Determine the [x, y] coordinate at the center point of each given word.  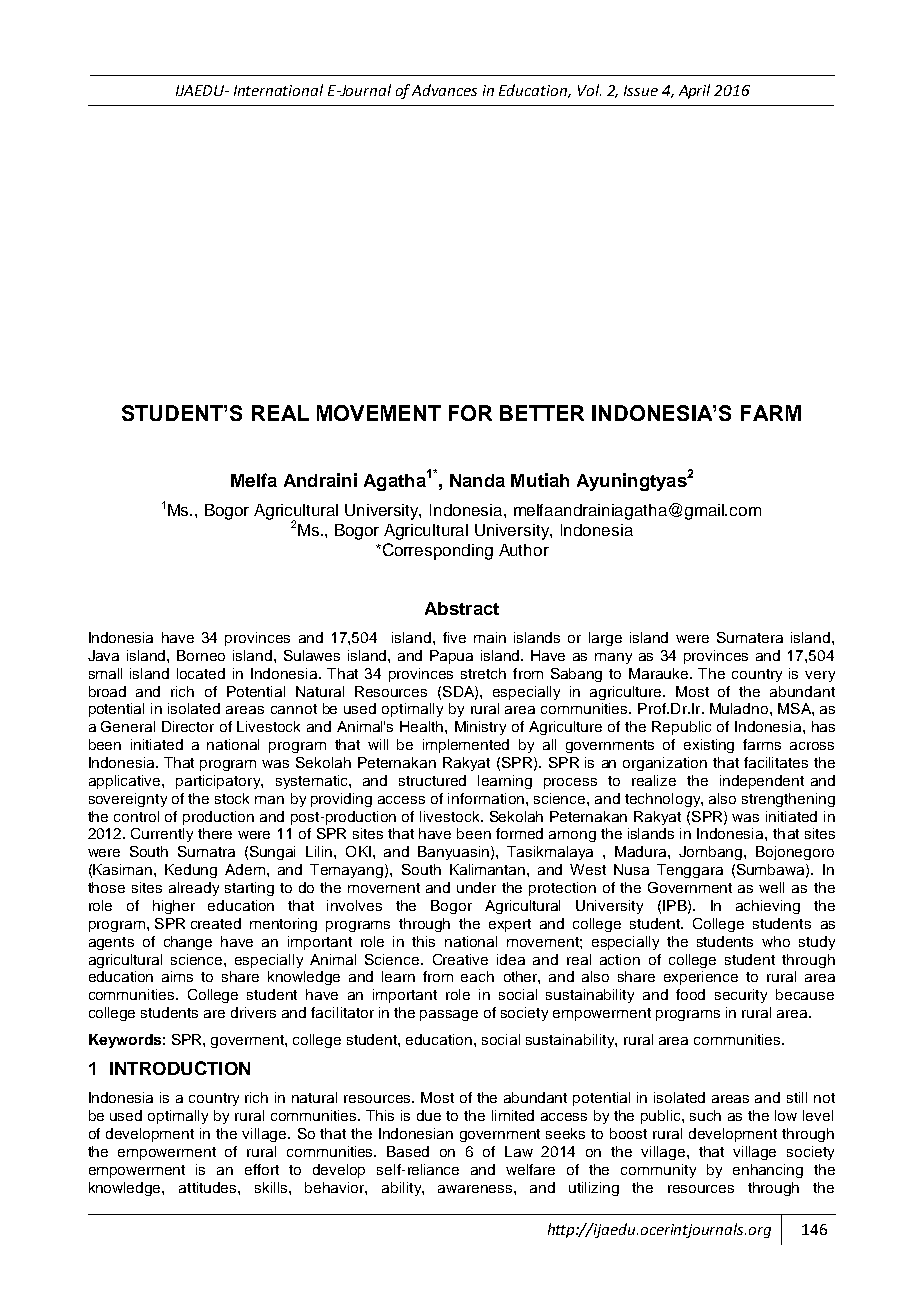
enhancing [768, 1171]
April [694, 91]
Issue [641, 90]
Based [408, 1151]
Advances [444, 90]
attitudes [209, 1187]
